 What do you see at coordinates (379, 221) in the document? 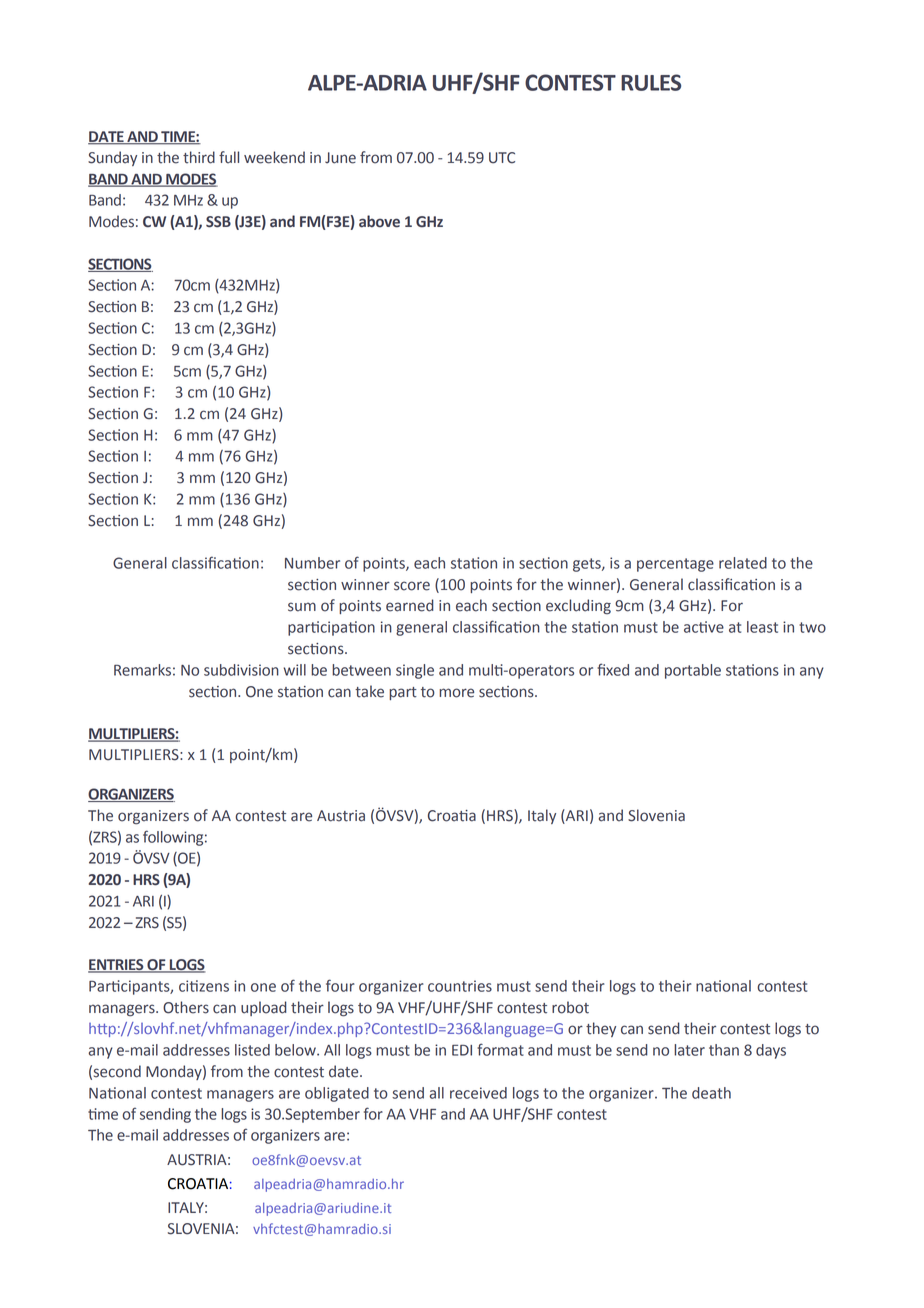
I see `above` at bounding box center [379, 221].
